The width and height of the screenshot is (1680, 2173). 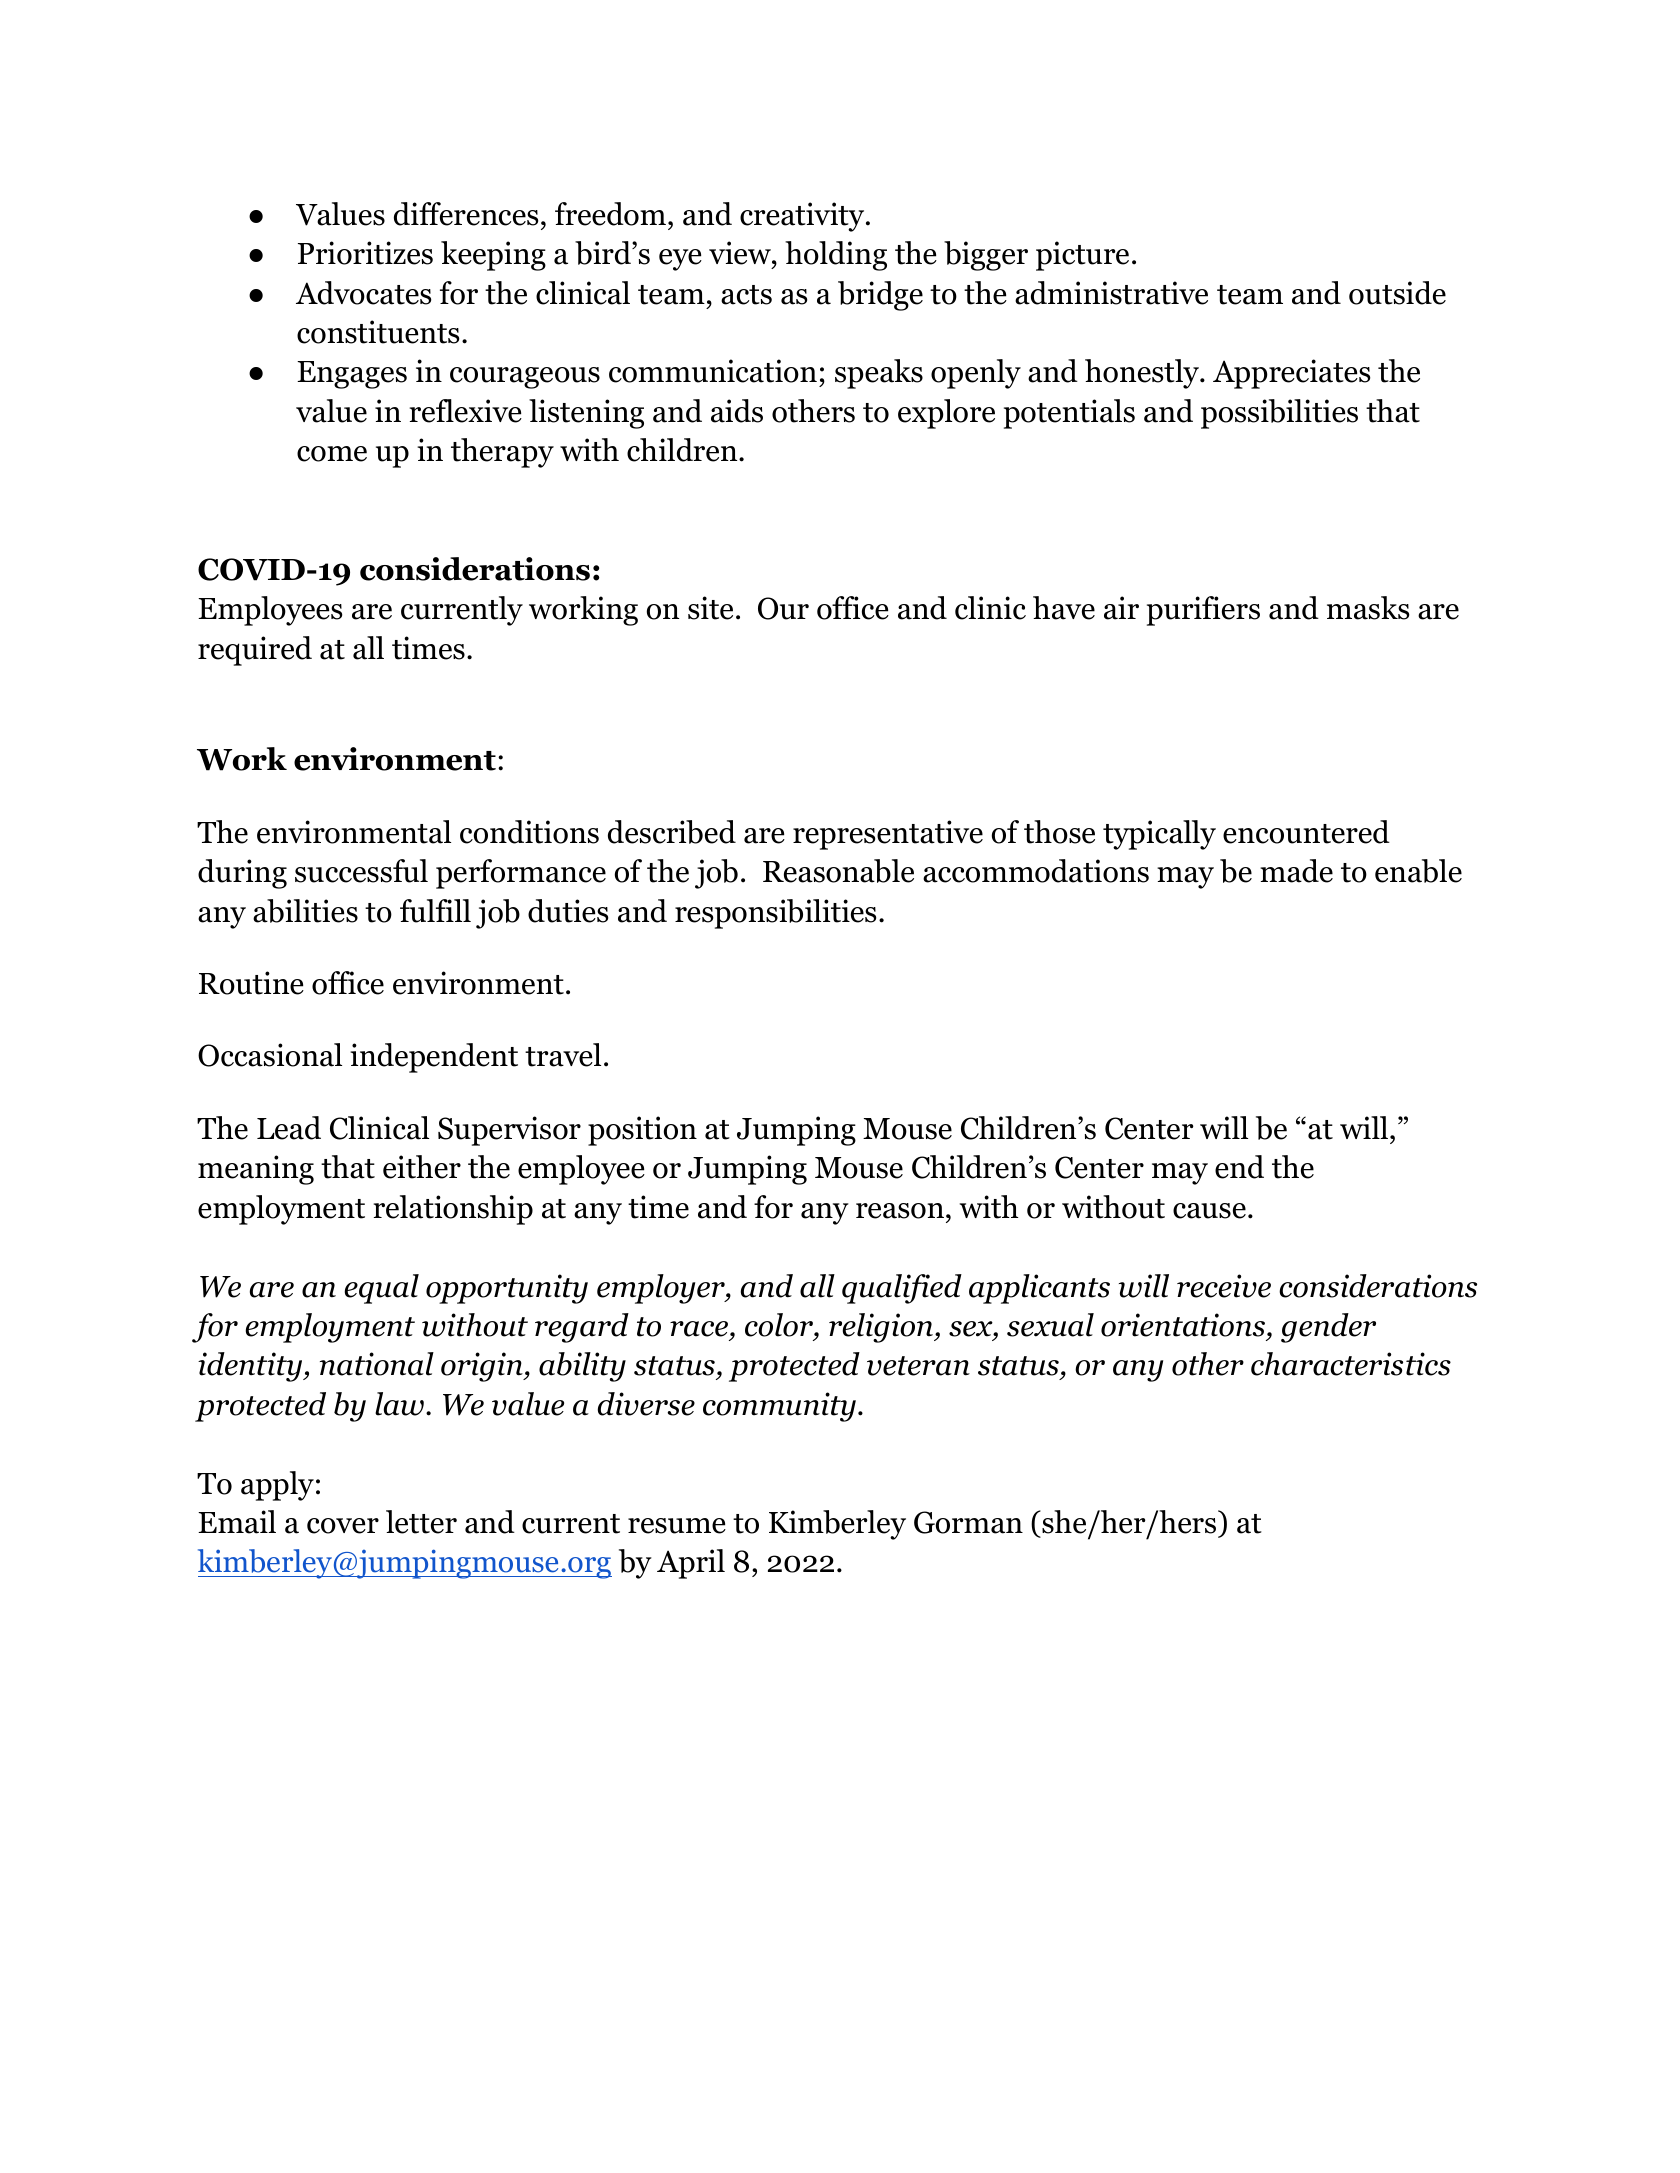 I want to click on holding, so click(x=836, y=256).
